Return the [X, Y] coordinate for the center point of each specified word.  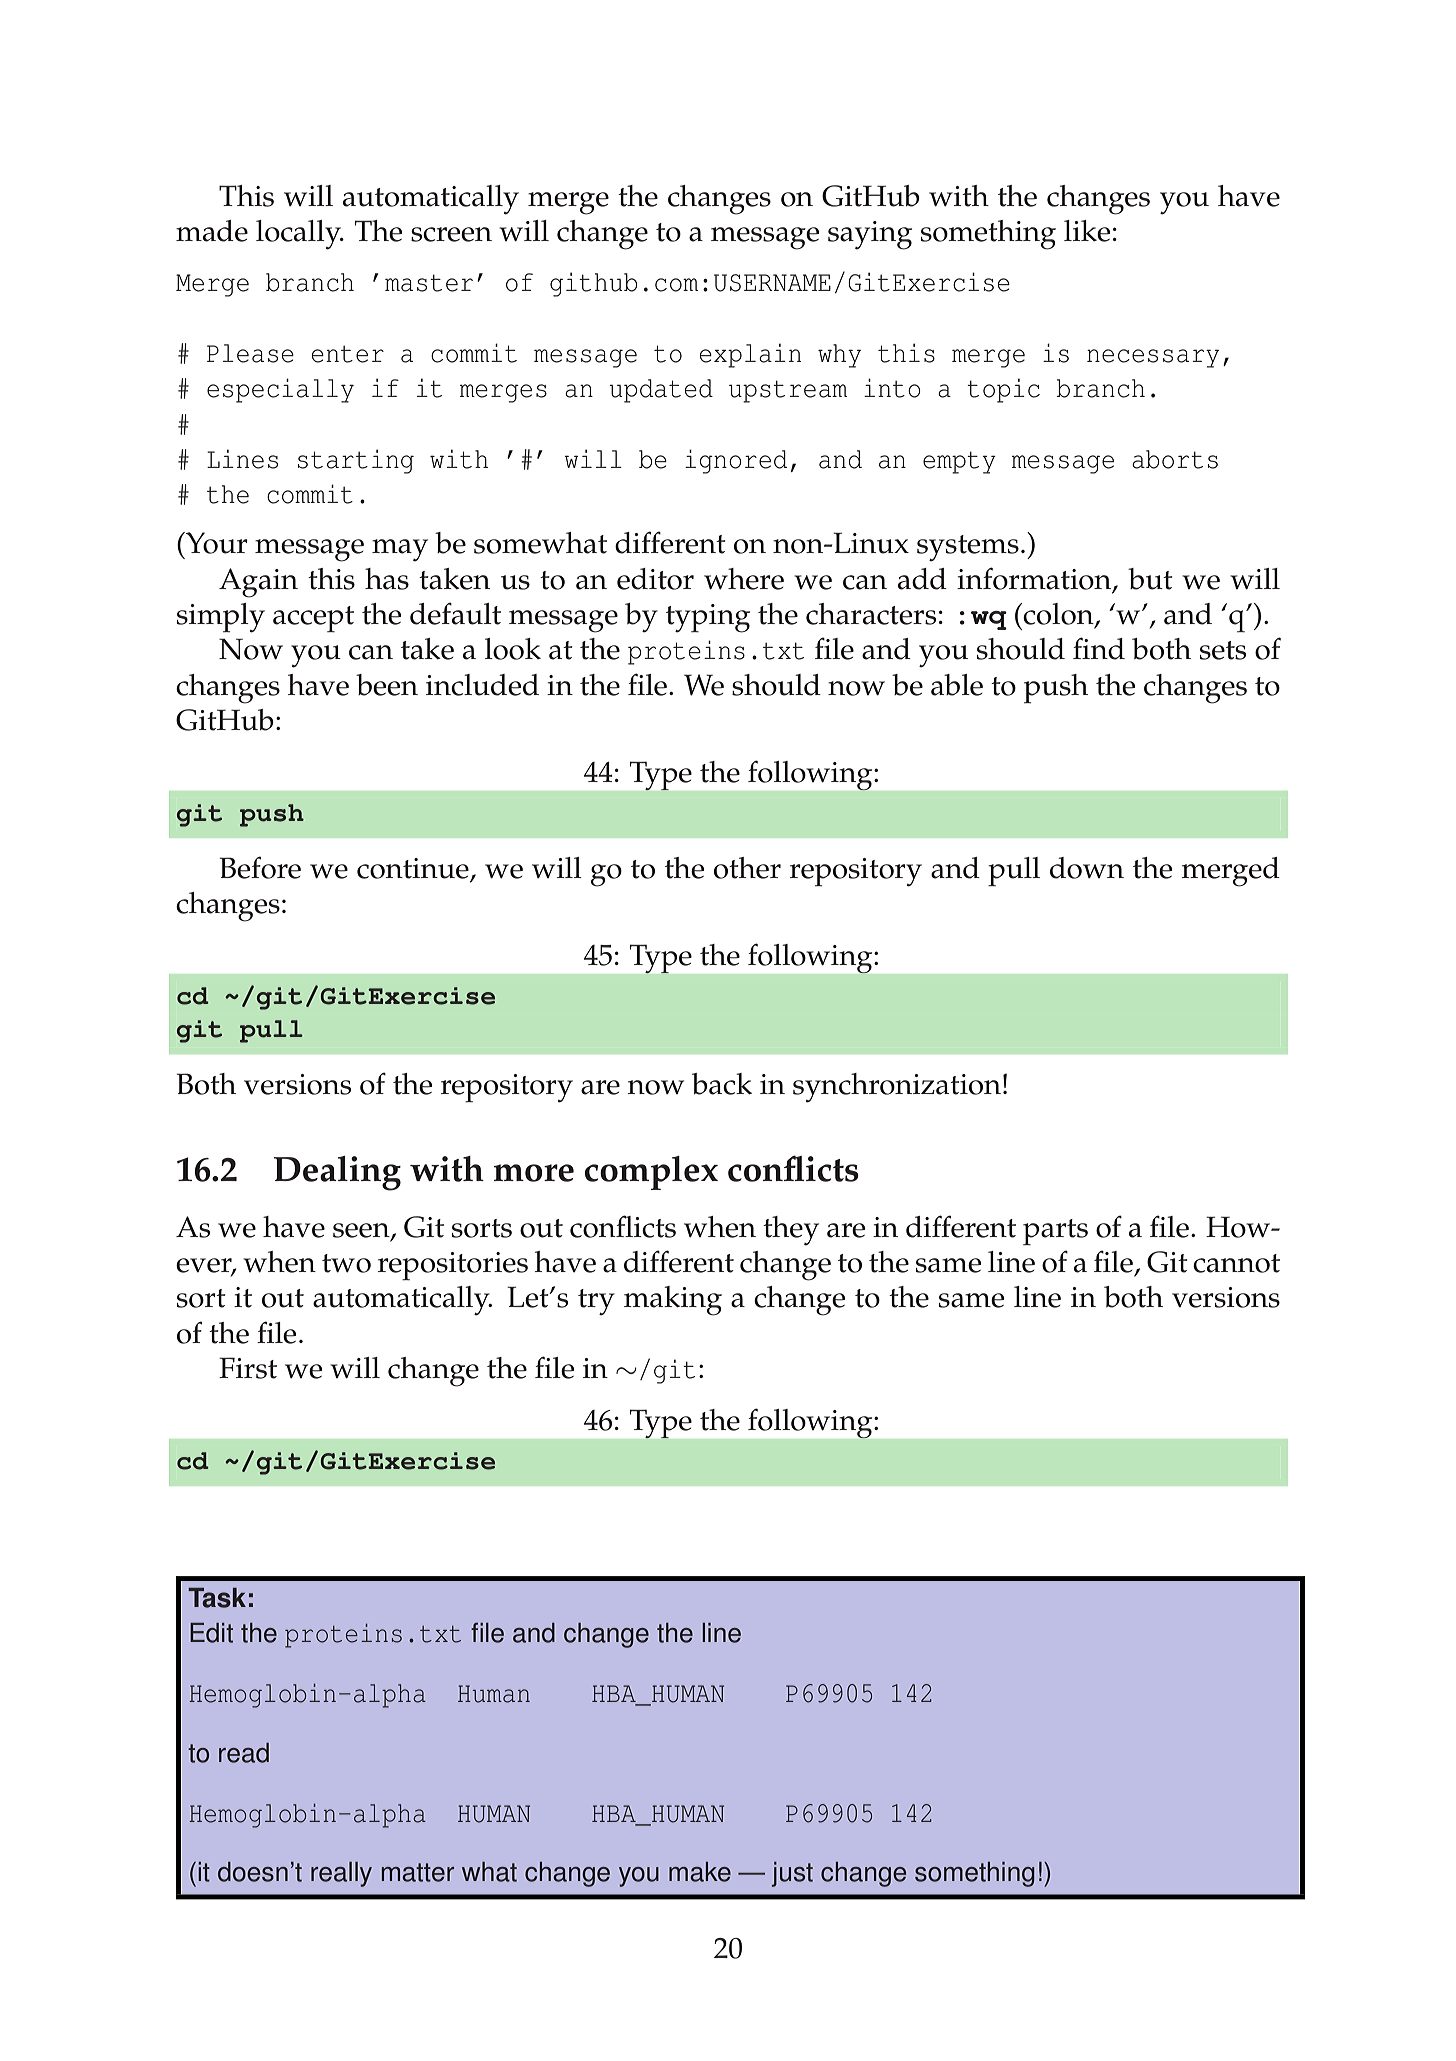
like [1087, 231]
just [792, 1874]
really [341, 1874]
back [722, 1084]
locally [299, 235]
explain [750, 355]
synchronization [897, 1088]
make [700, 1872]
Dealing [337, 1173]
